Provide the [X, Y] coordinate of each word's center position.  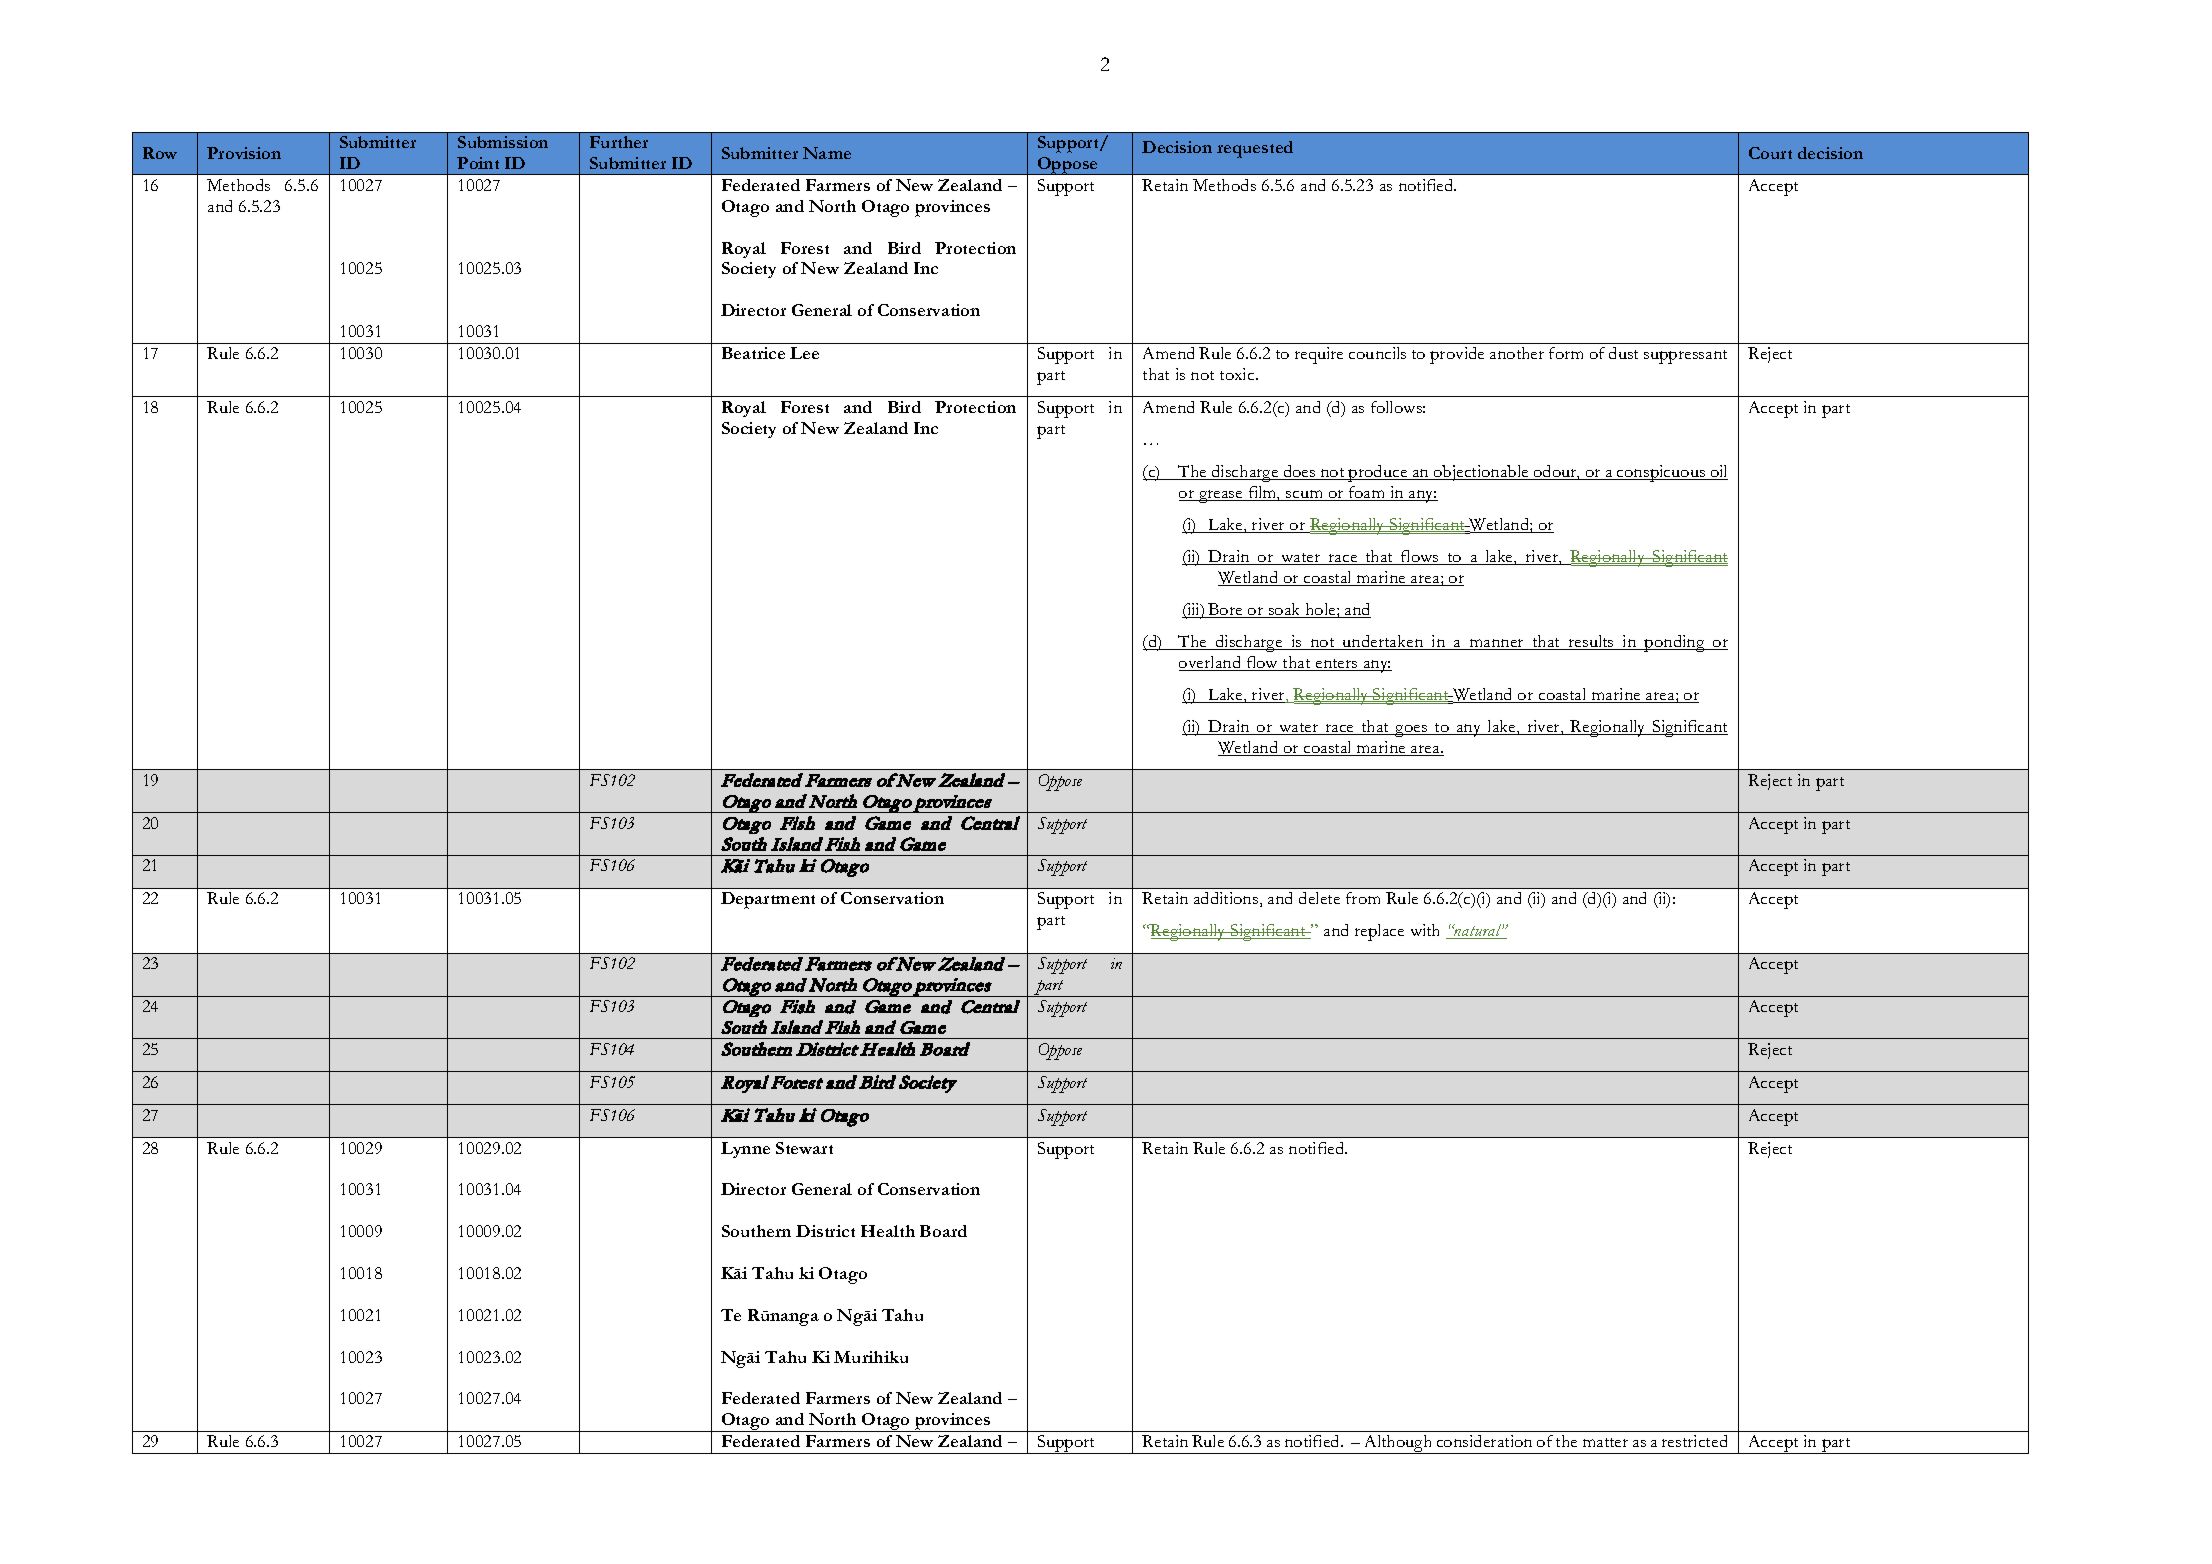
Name [827, 153]
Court [1770, 153]
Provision [244, 153]
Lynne [745, 1150]
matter [1605, 1442]
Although [1398, 1444]
